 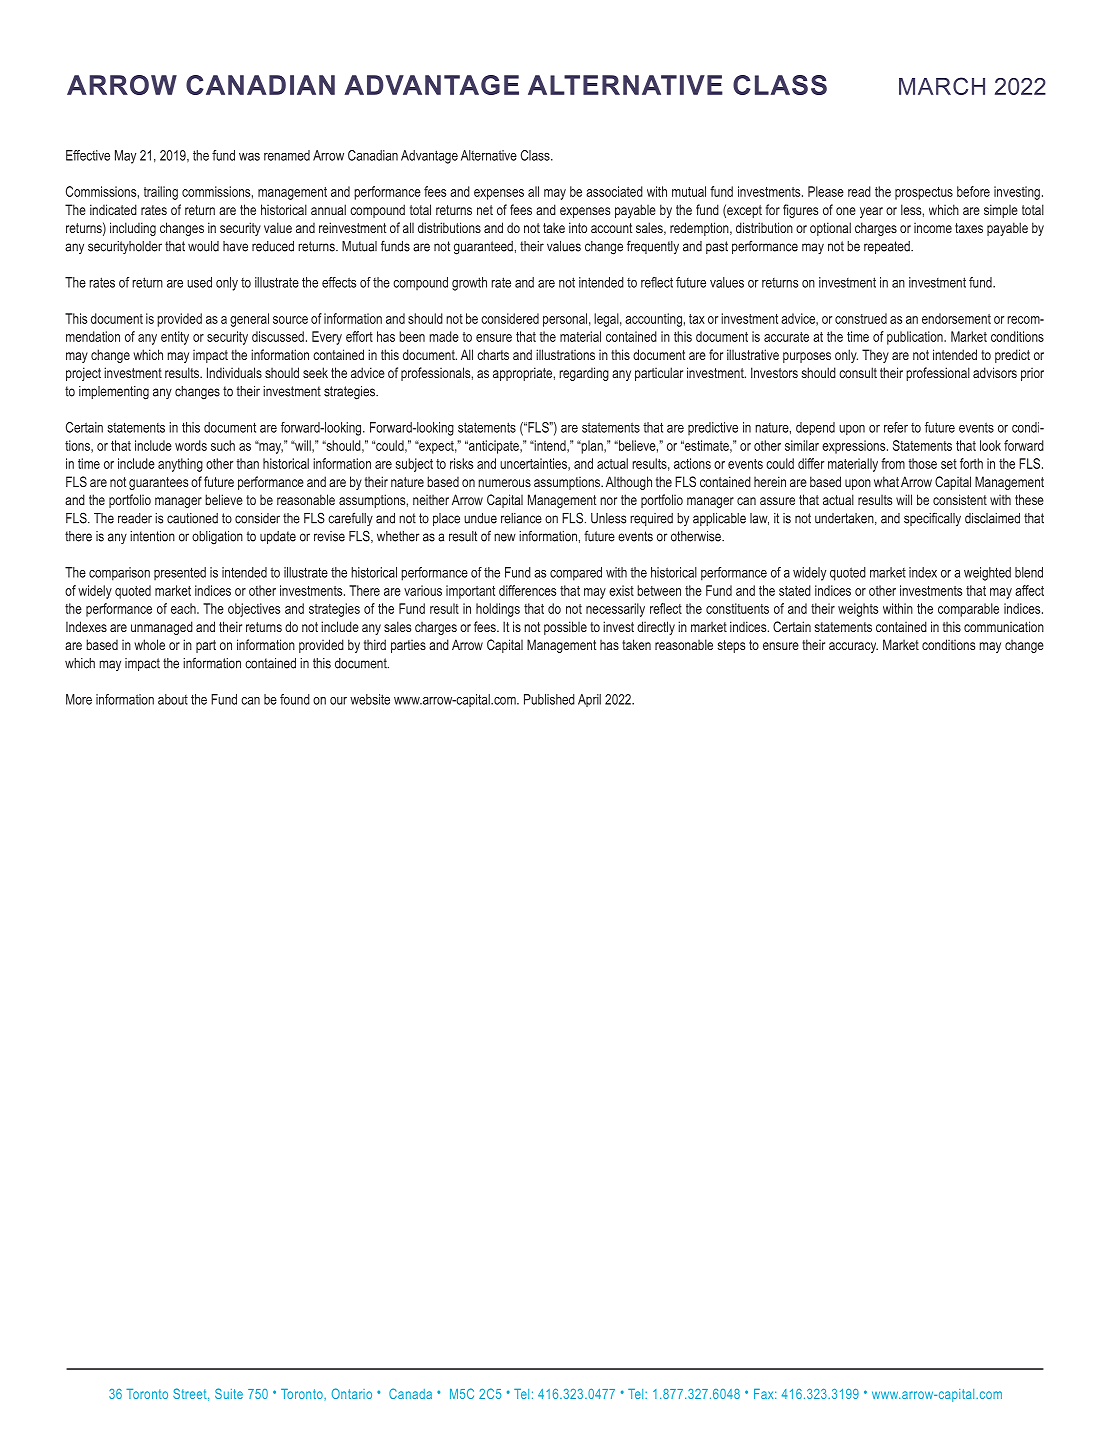 I want to click on MARCH, so click(x=942, y=86).
